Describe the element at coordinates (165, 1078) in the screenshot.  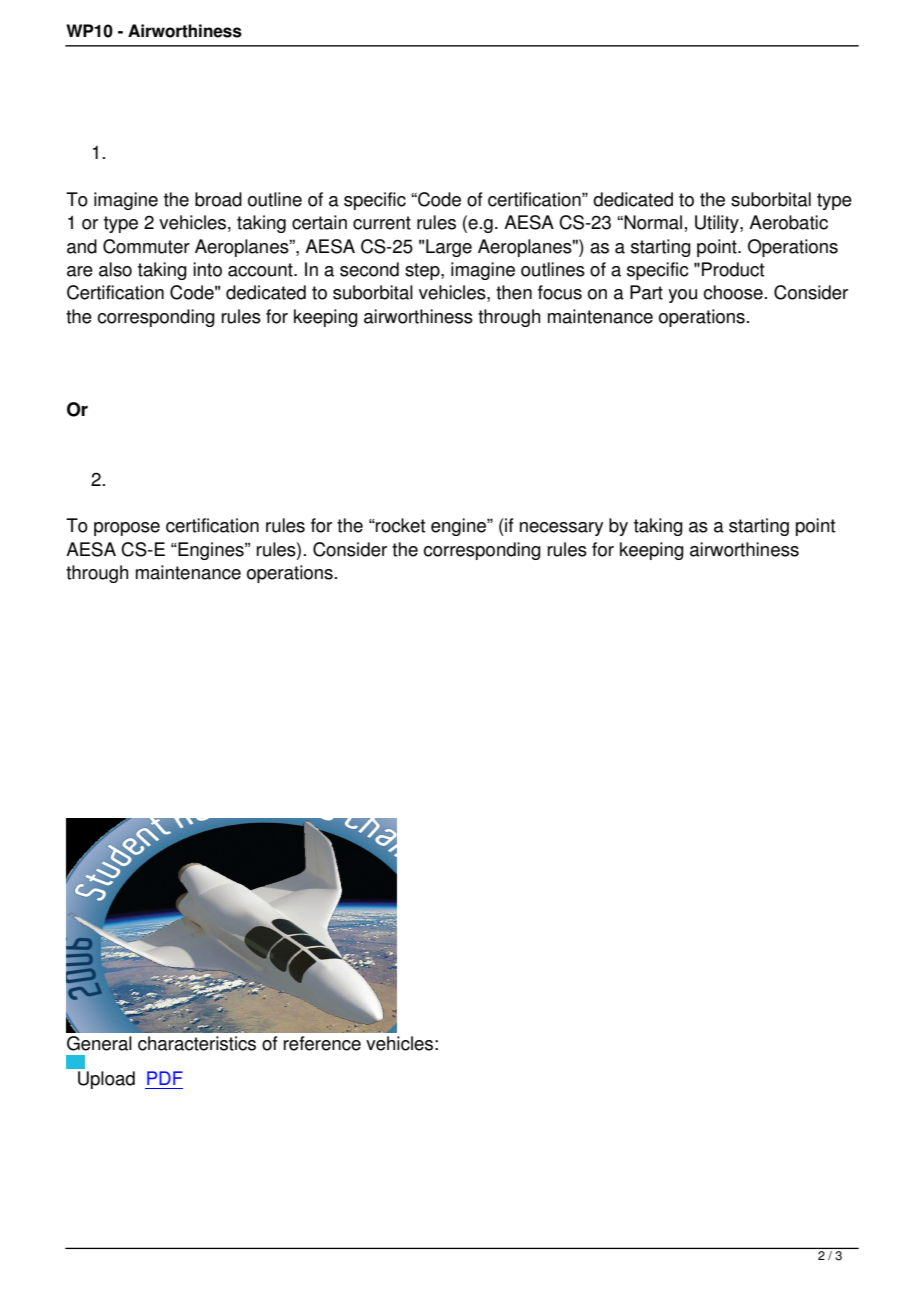
I see `PDF` at that location.
